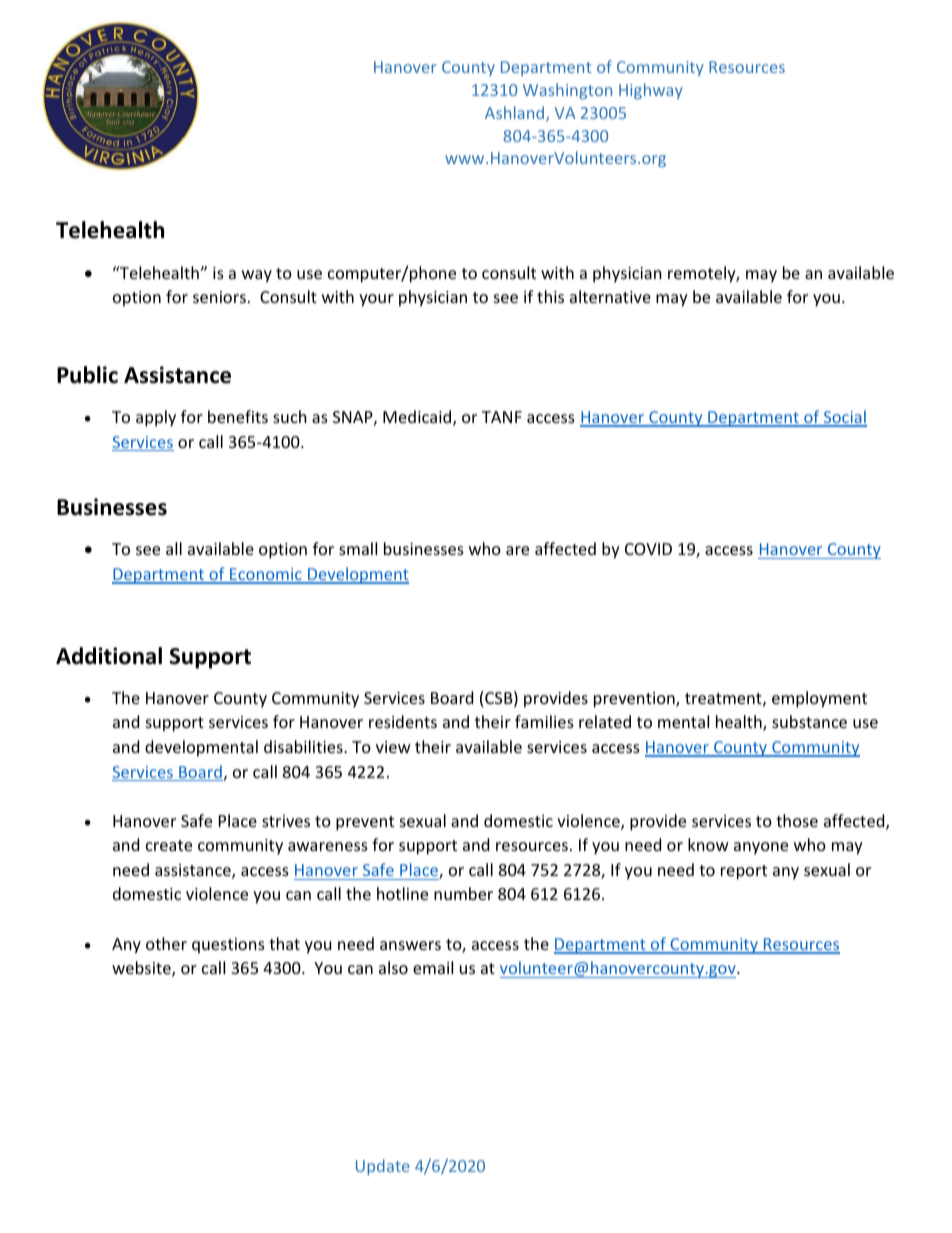  Describe the element at coordinates (109, 656) in the screenshot. I see `Additional` at that location.
